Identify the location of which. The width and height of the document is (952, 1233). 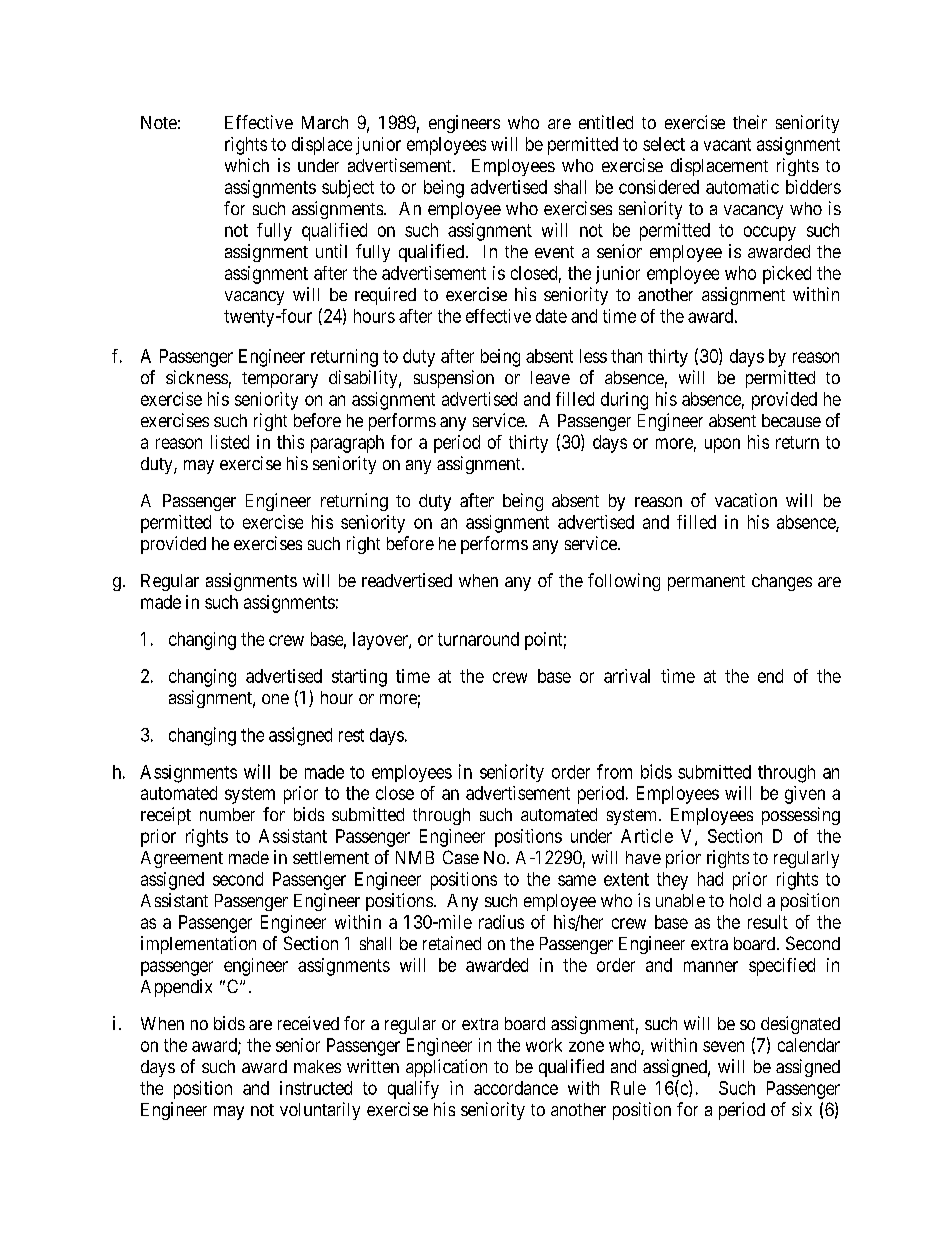
(247, 165).
